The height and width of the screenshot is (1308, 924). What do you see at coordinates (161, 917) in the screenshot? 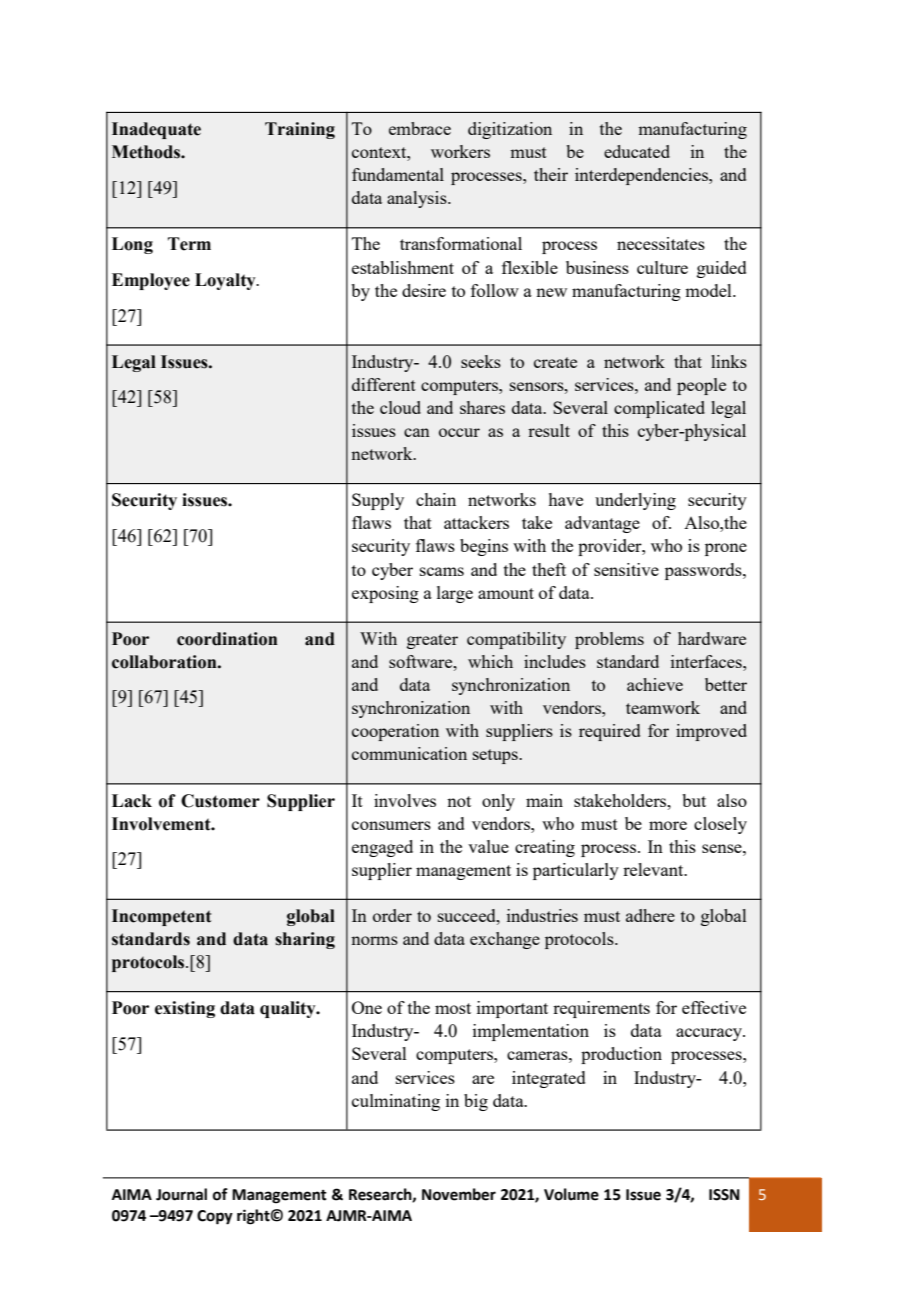
I see `Incompetent` at bounding box center [161, 917].
